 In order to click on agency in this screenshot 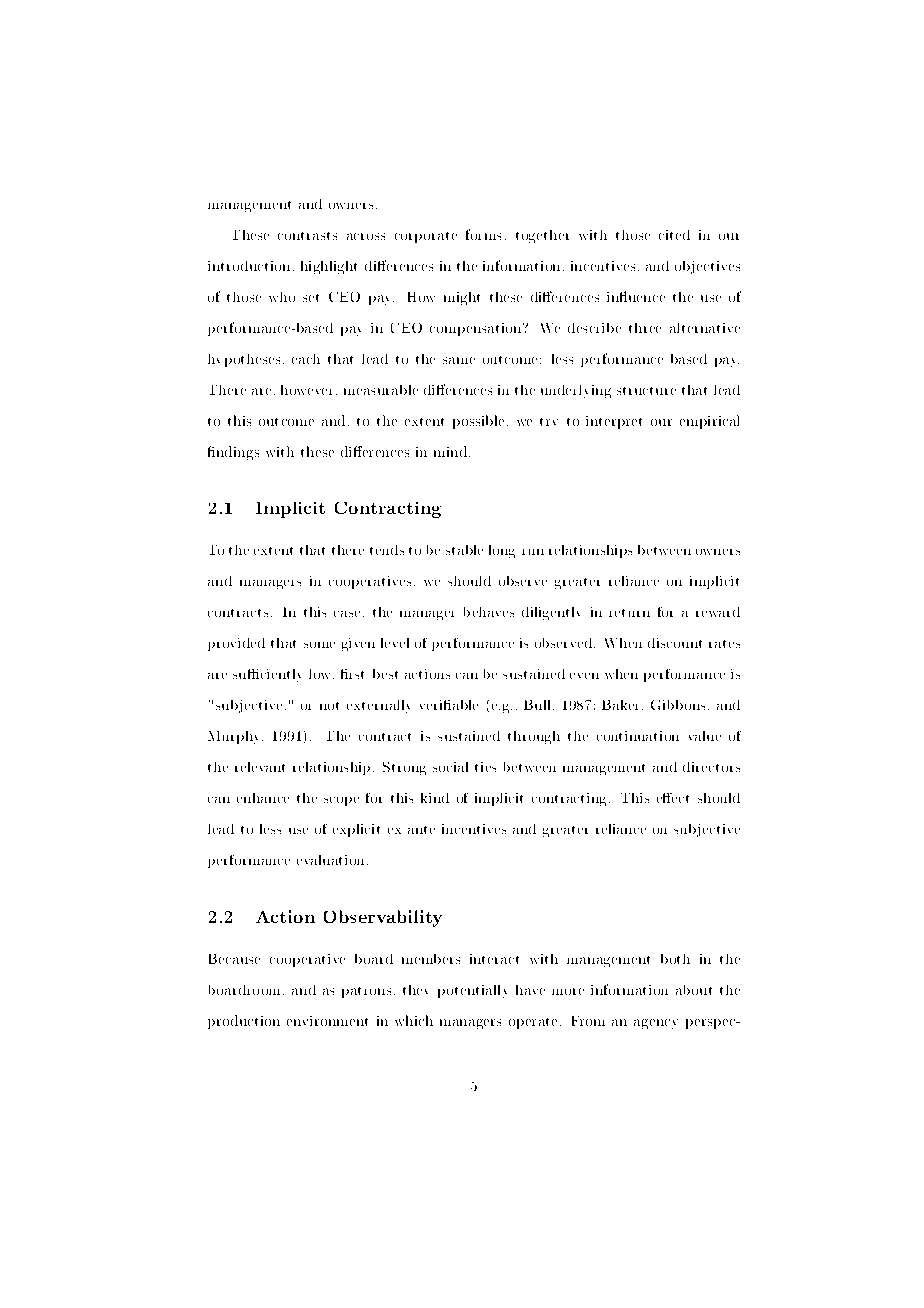, I will do `click(656, 1024)`.
